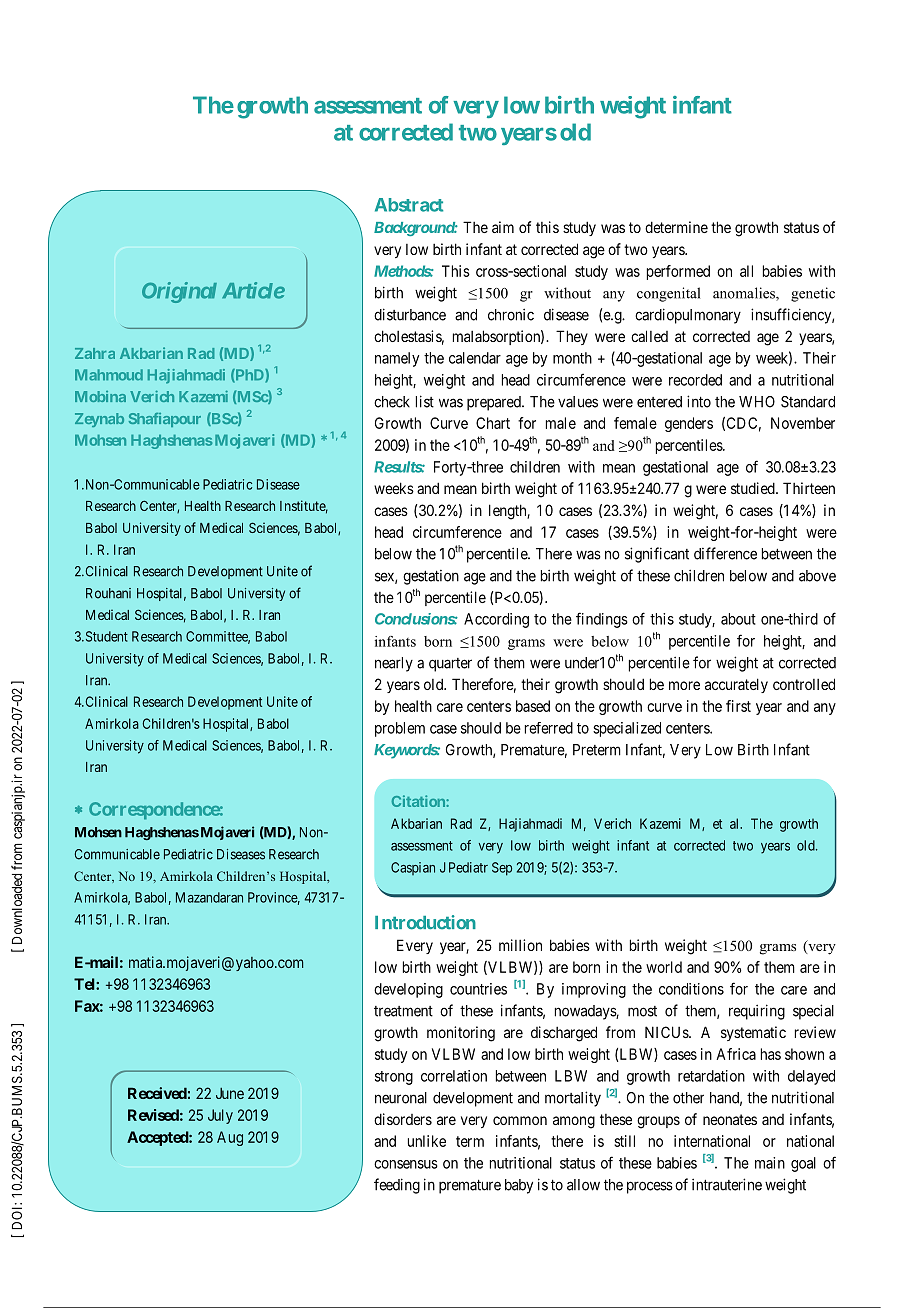 The image size is (924, 1308). Describe the element at coordinates (230, 1138) in the screenshot. I see `Aug` at that location.
